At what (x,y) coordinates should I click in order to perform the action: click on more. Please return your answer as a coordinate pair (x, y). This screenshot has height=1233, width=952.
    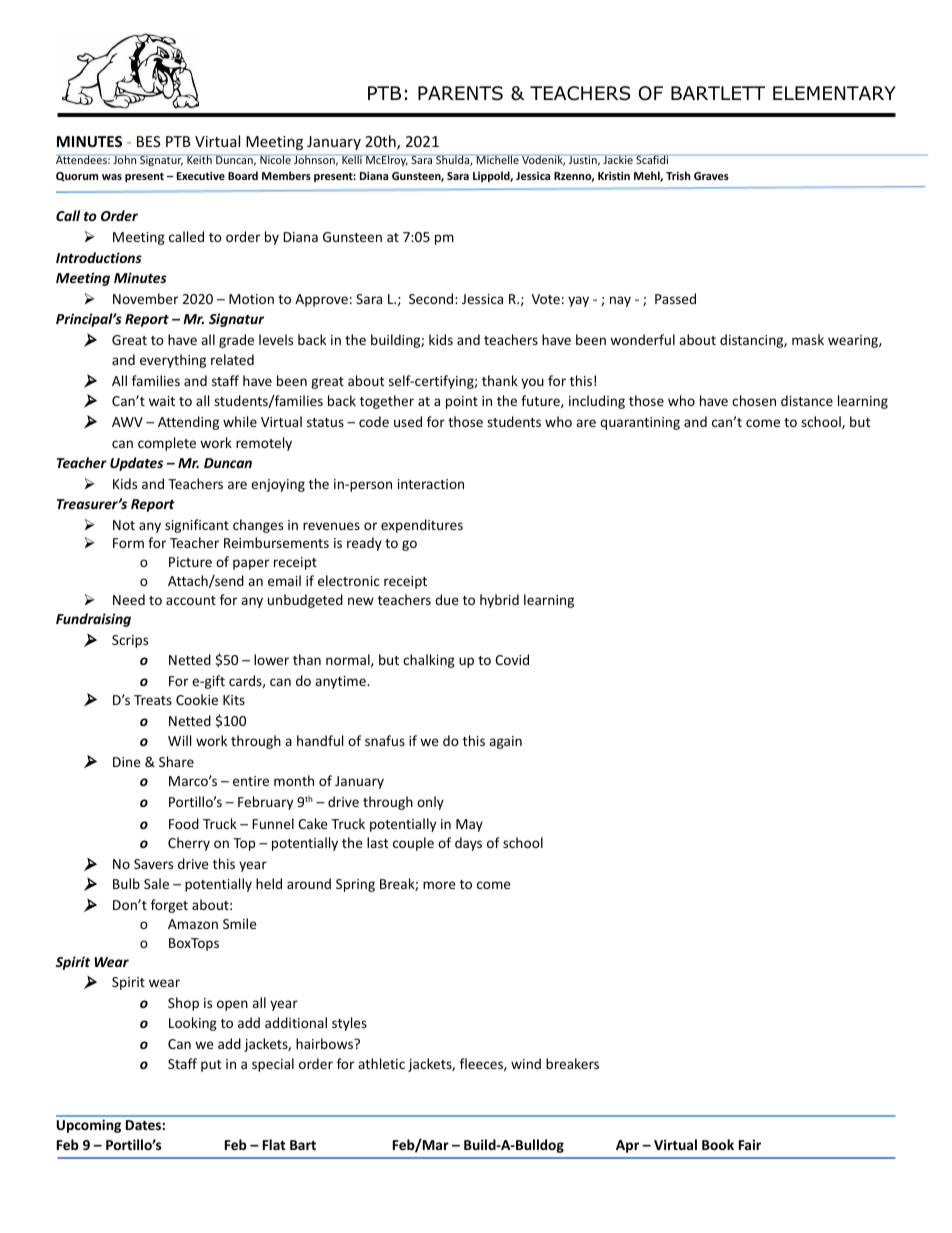
    Looking at the image, I should click on (439, 885).
